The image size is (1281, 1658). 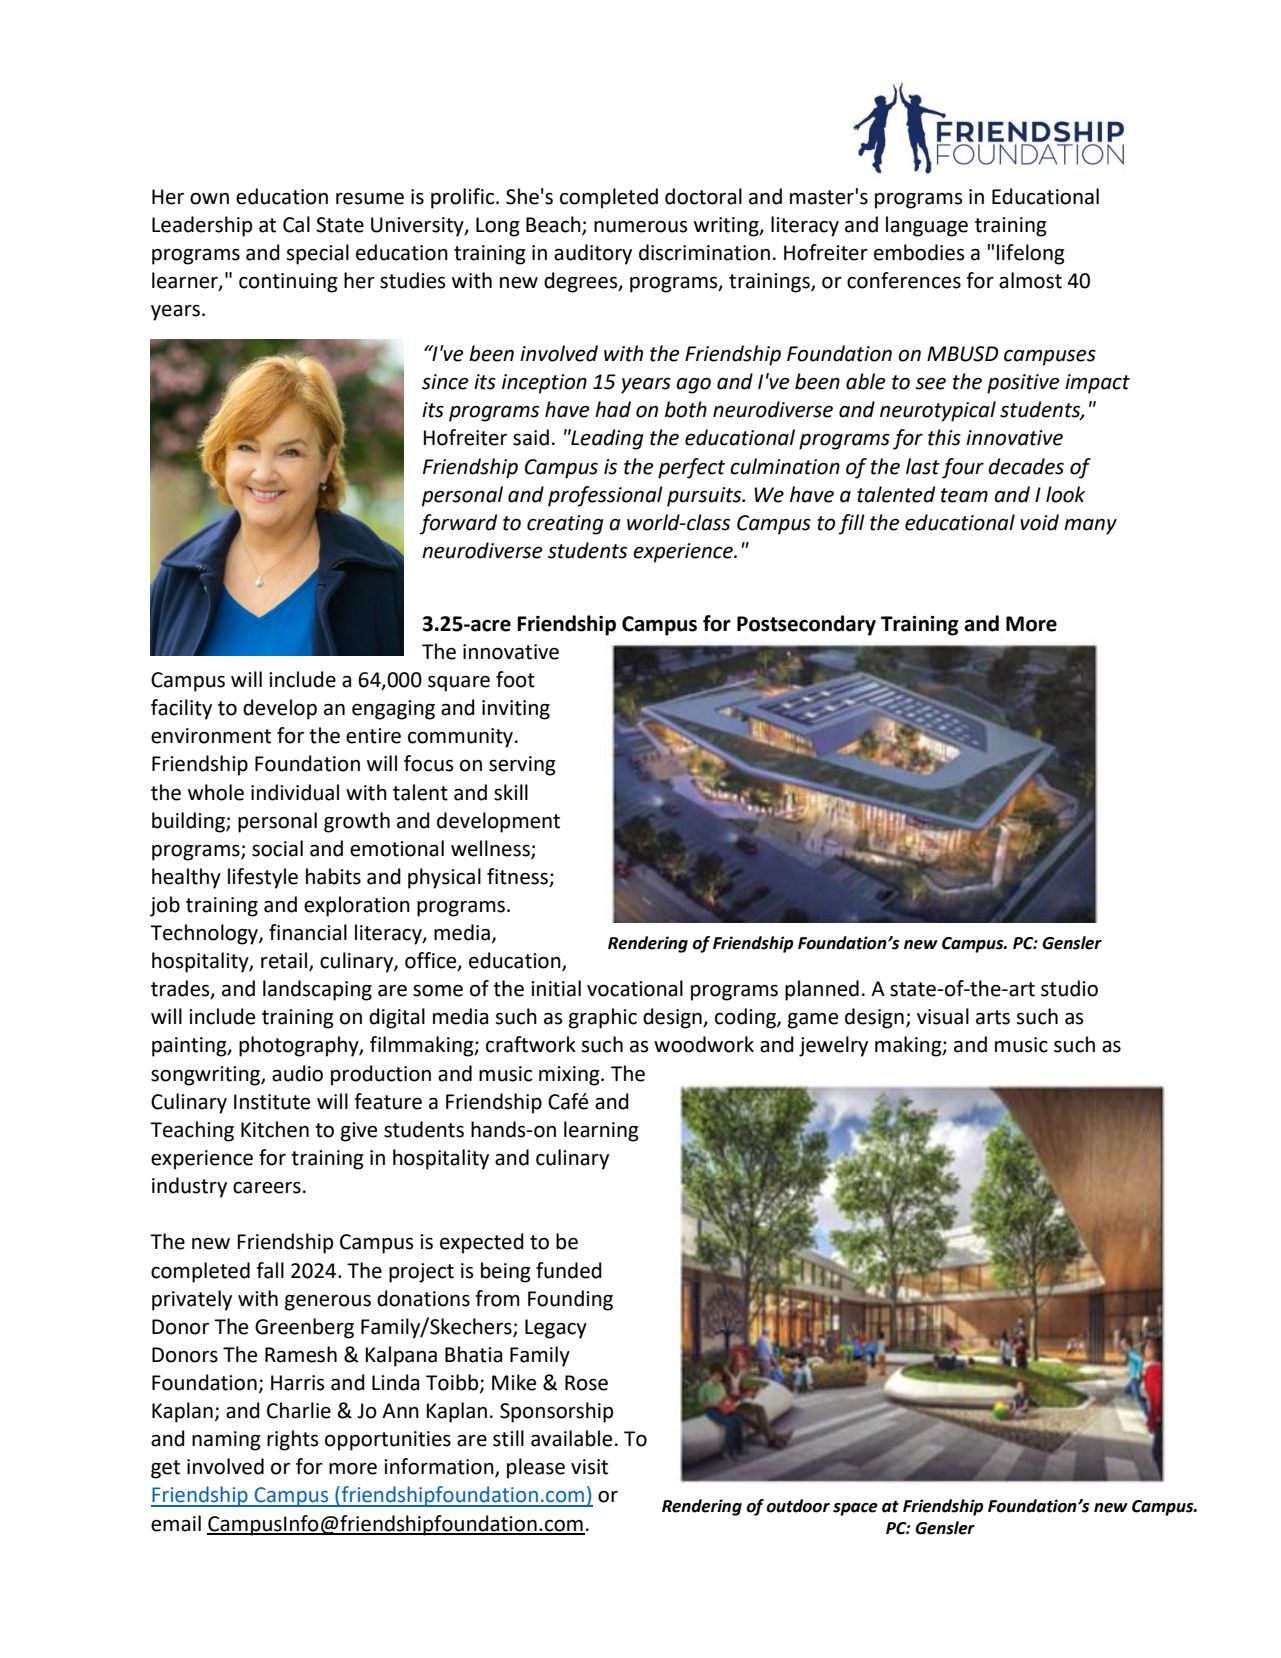 I want to click on void, so click(x=1039, y=522).
